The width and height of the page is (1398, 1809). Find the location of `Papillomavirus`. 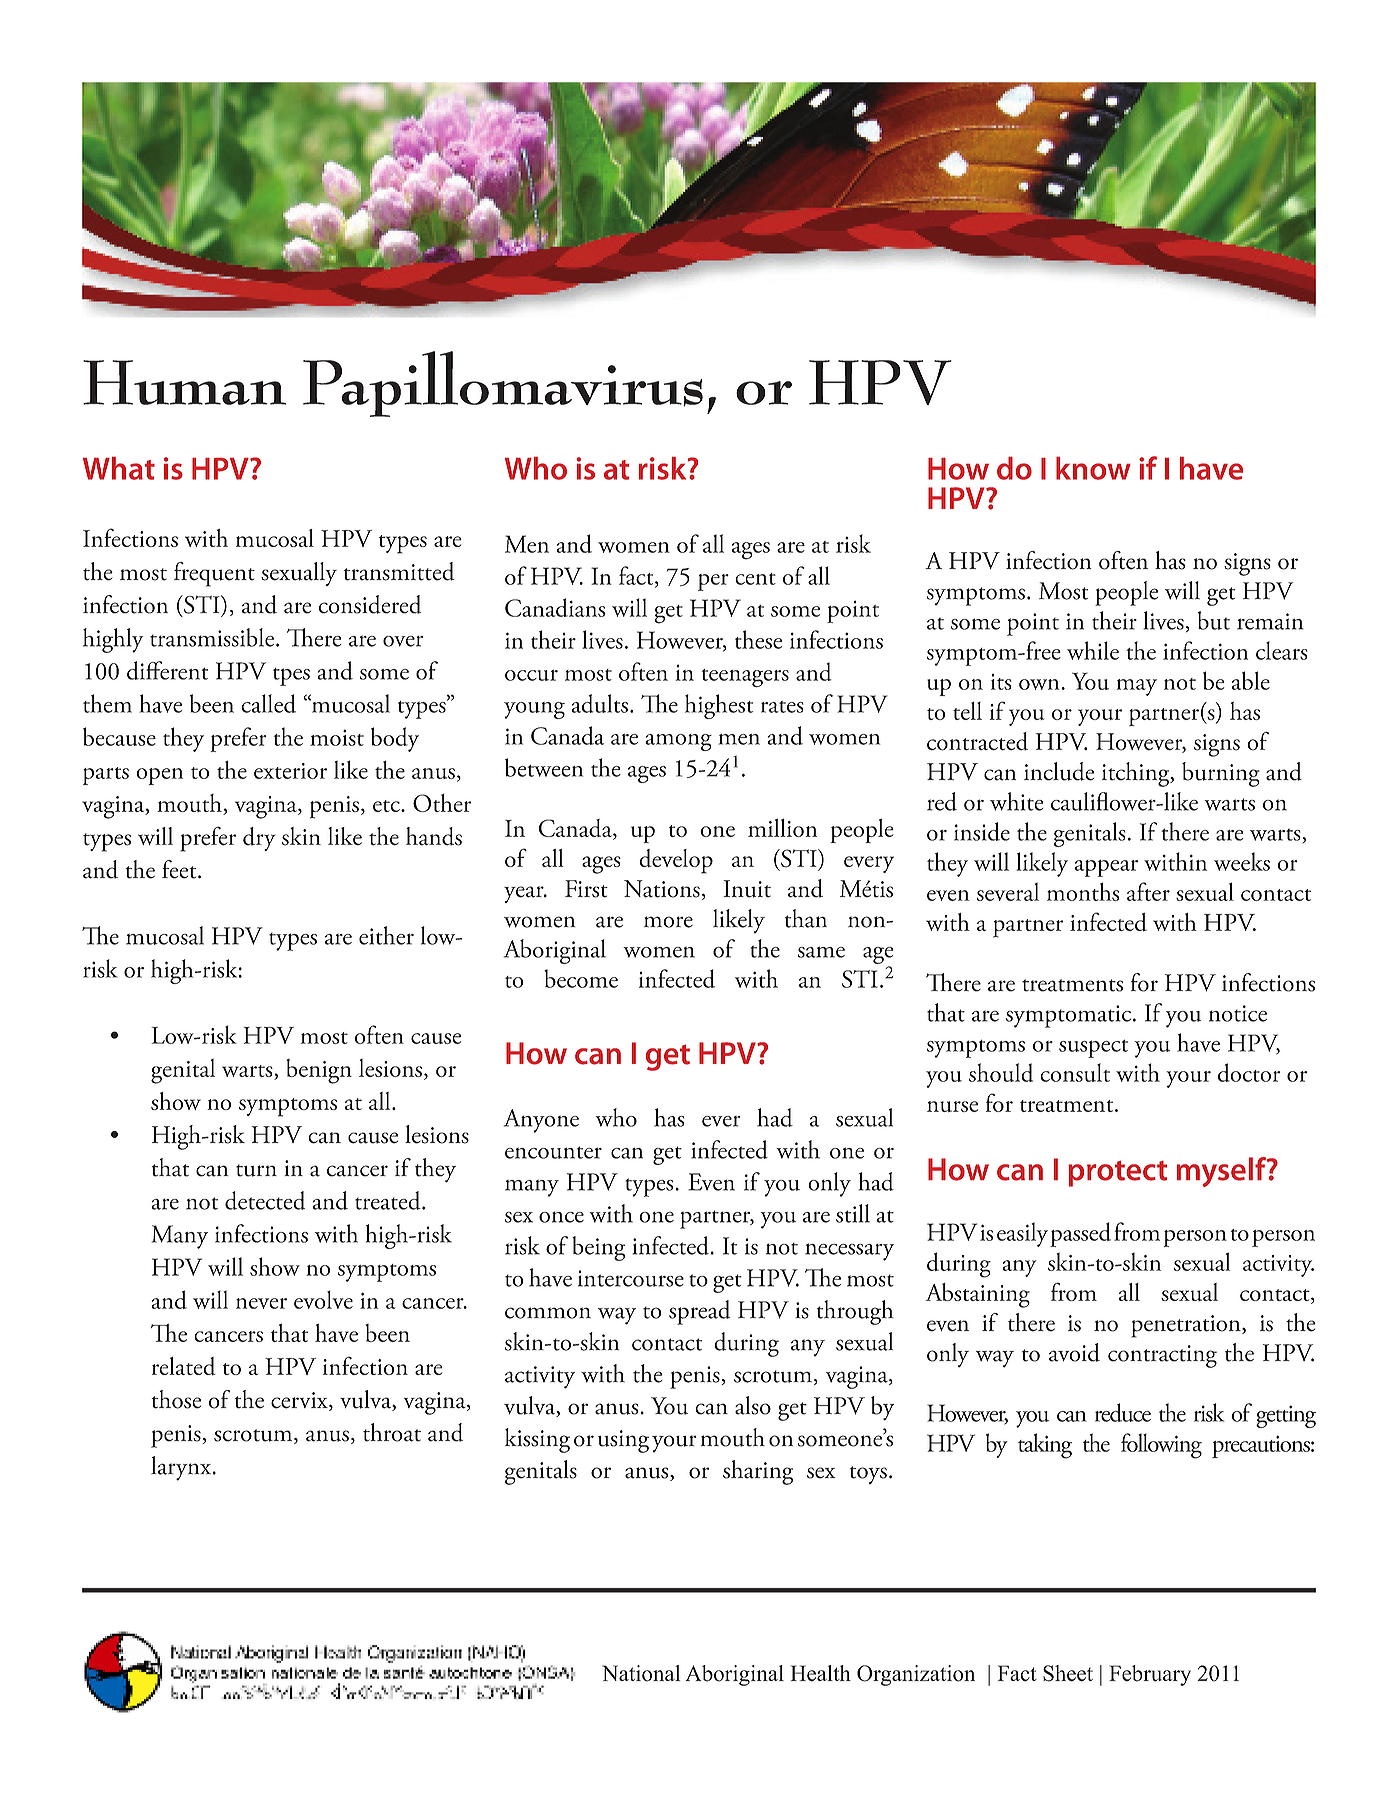

Papillomavirus is located at coordinates (503, 384).
